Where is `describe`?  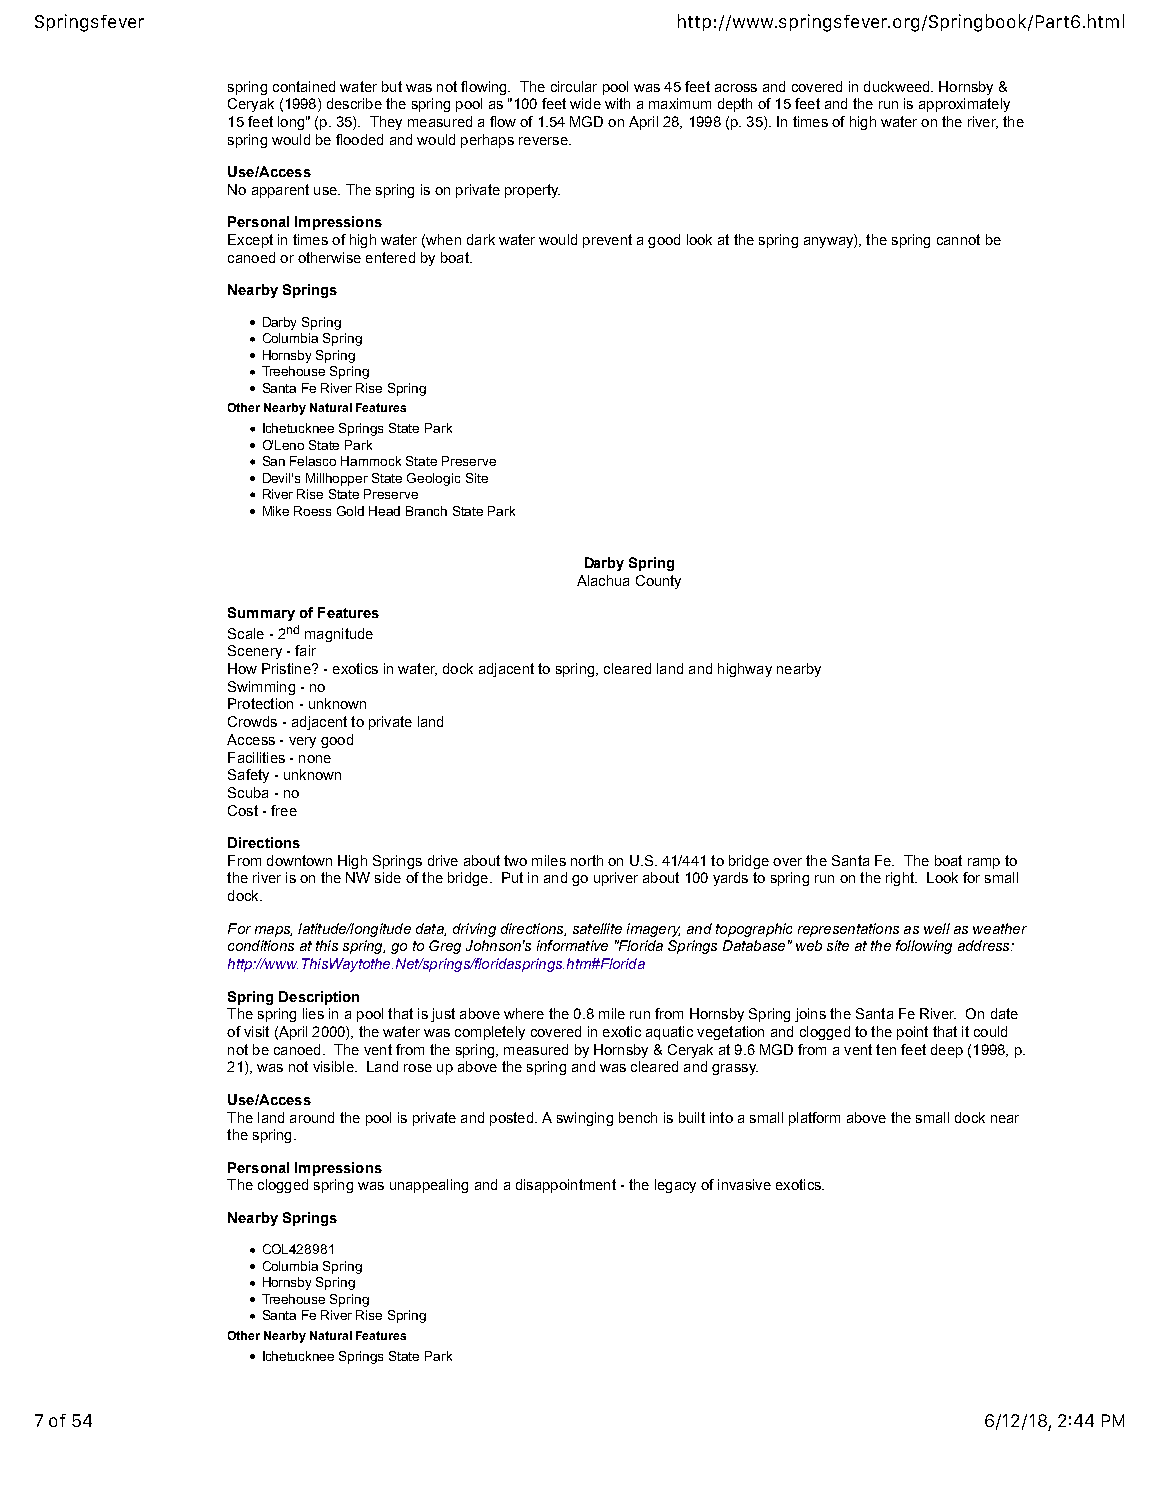 describe is located at coordinates (354, 103).
